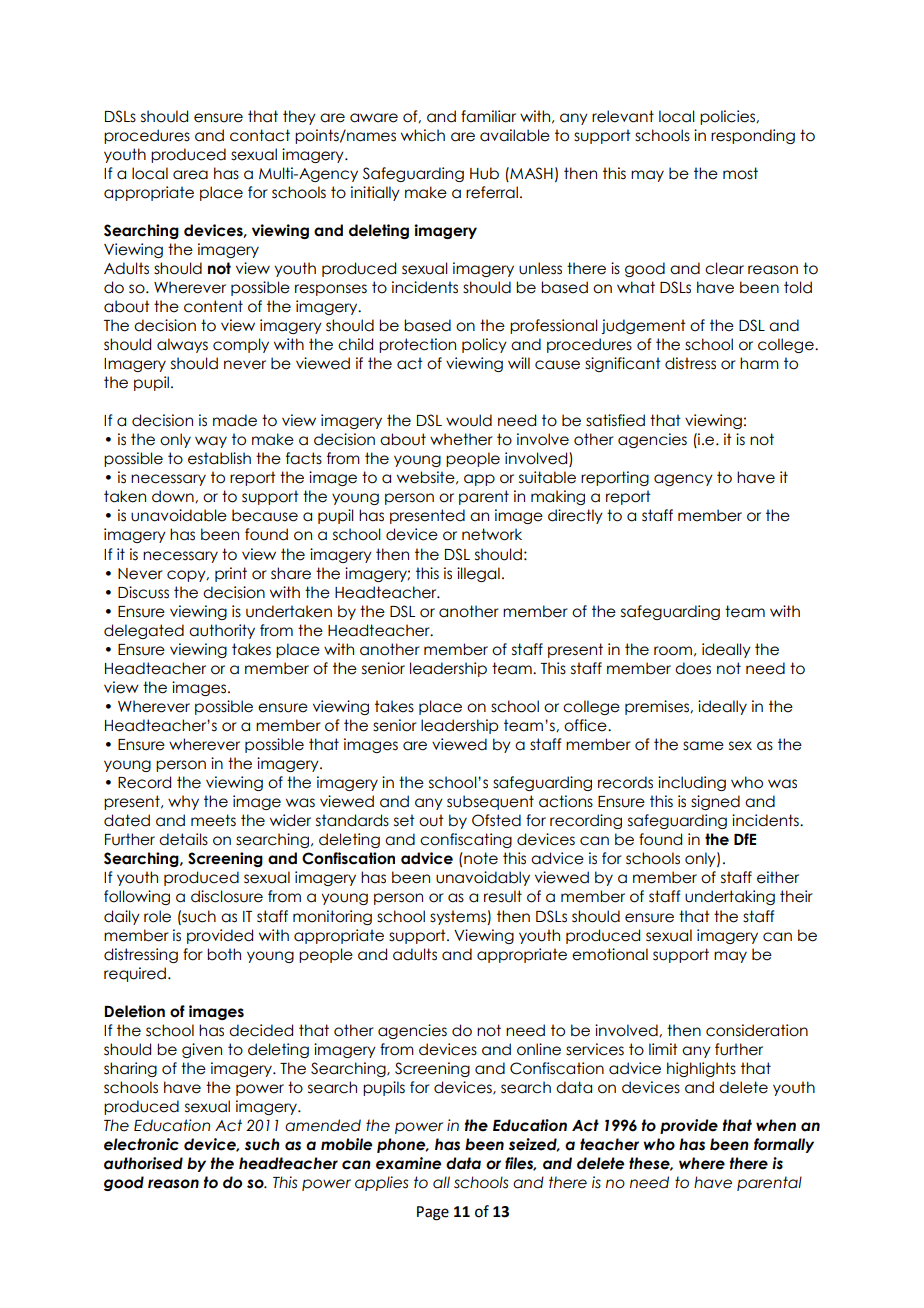  I want to click on illegal, so click(478, 574).
